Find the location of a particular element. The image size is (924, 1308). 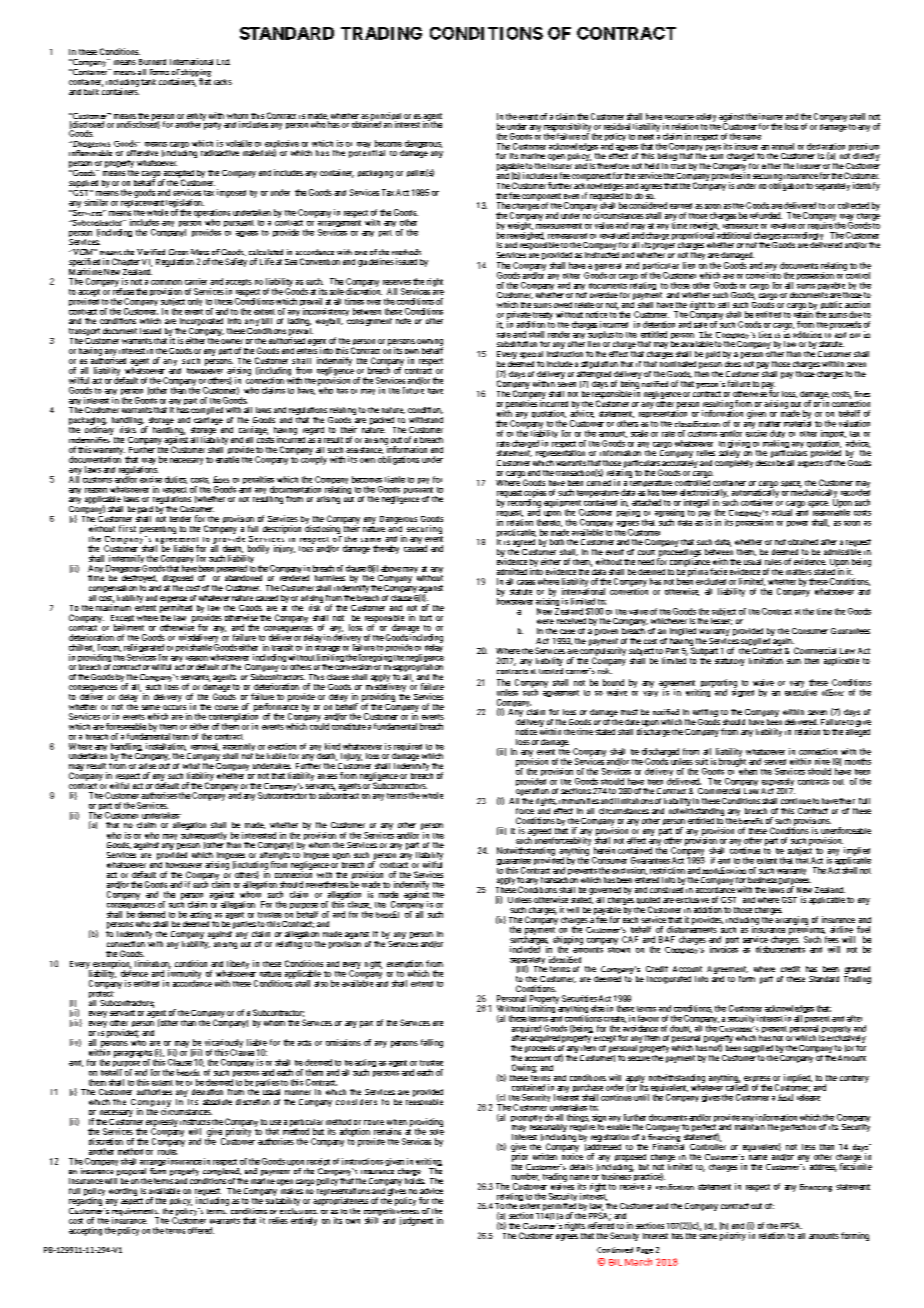

principal is located at coordinates (386, 117).
